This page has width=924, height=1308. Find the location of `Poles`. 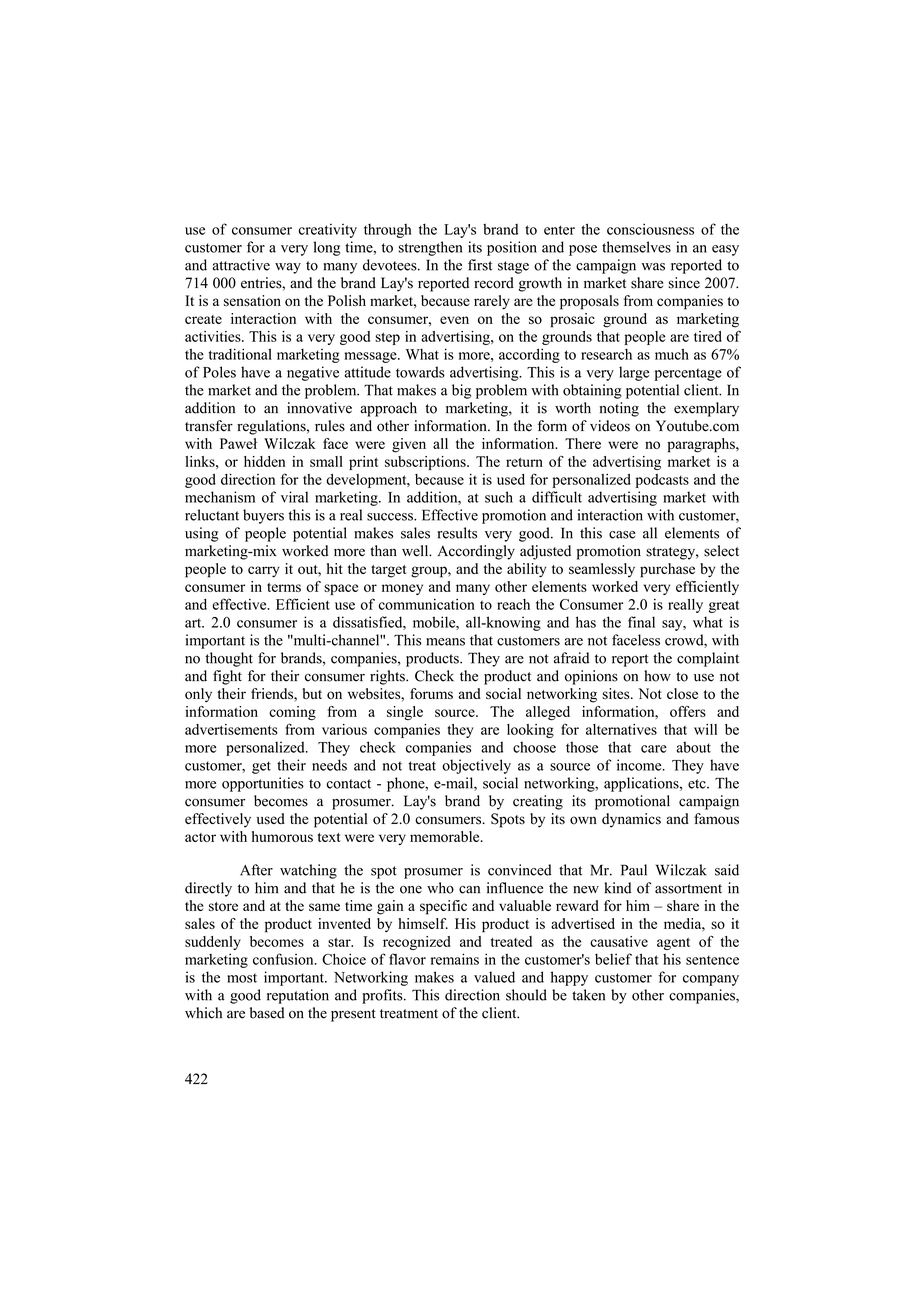

Poles is located at coordinates (219, 372).
